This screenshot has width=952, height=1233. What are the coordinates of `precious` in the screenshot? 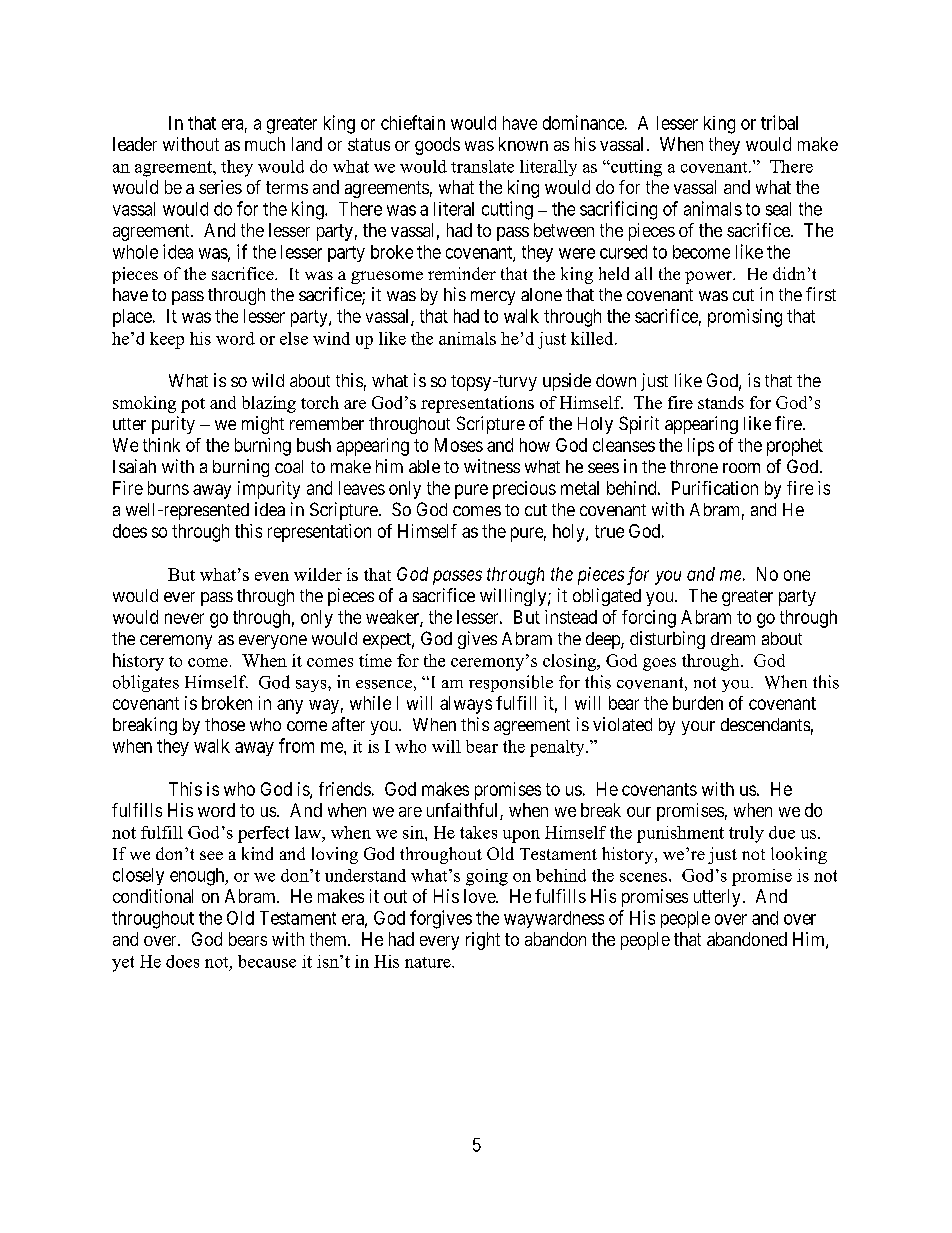 It's located at (524, 490).
